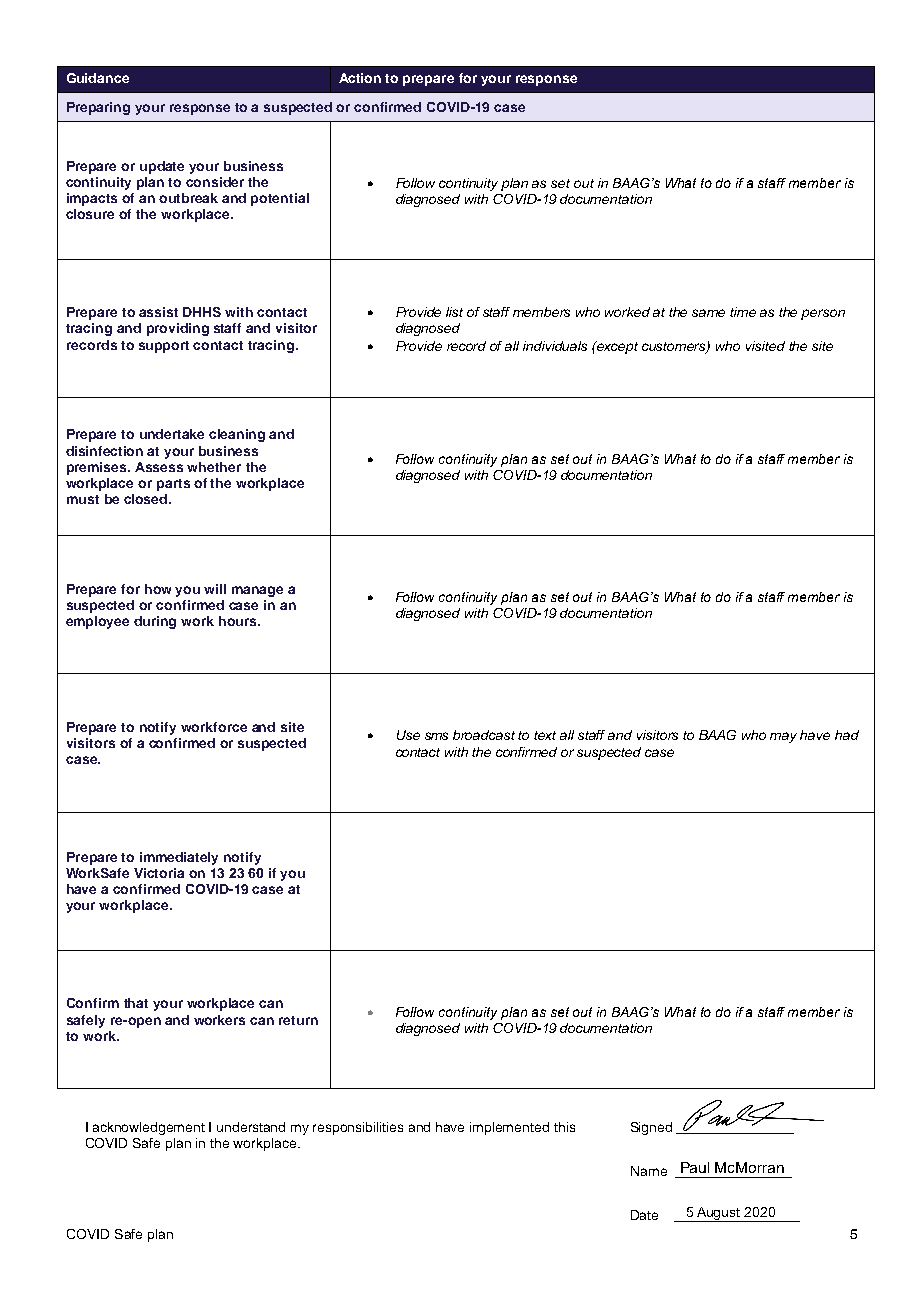  Describe the element at coordinates (159, 873) in the screenshot. I see `Victoria` at that location.
